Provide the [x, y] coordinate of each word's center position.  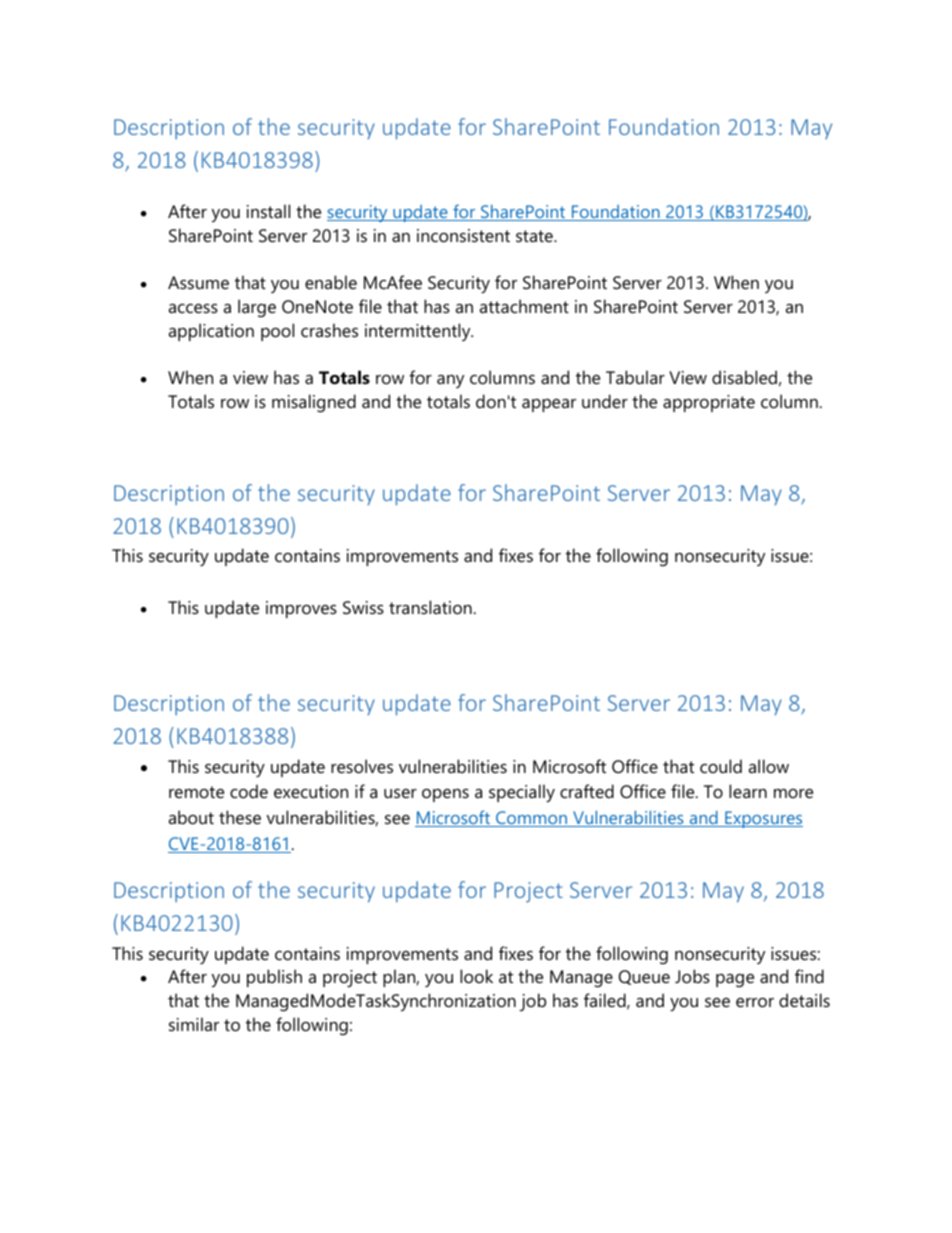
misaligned [314, 403]
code [249, 791]
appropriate [709, 403]
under [605, 401]
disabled [744, 377]
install [268, 211]
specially [522, 793]
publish [274, 978]
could [721, 766]
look [476, 976]
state [535, 236]
